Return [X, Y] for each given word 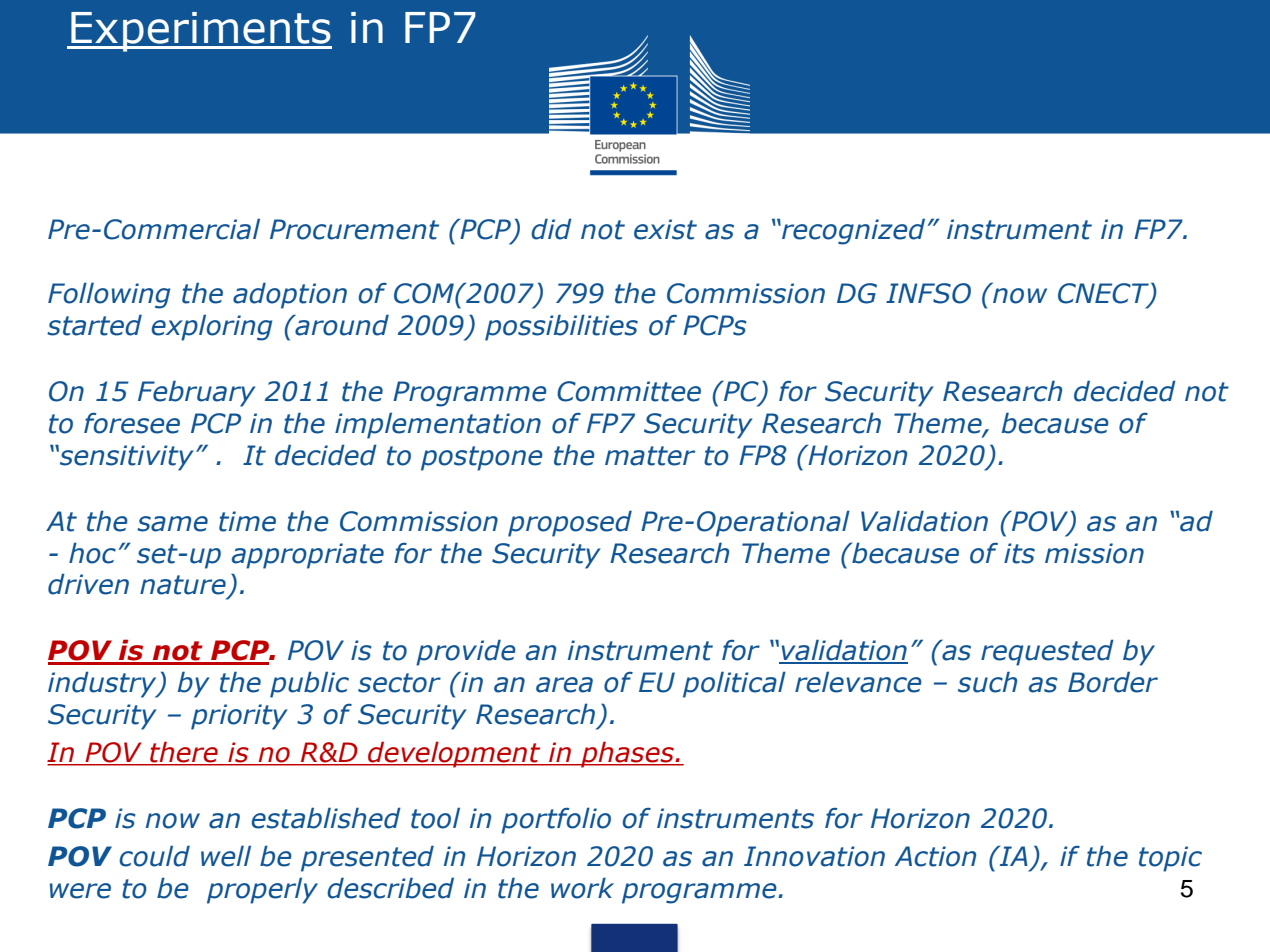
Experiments [200, 32]
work [582, 888]
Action [935, 856]
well [226, 856]
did [551, 229]
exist [665, 229]
